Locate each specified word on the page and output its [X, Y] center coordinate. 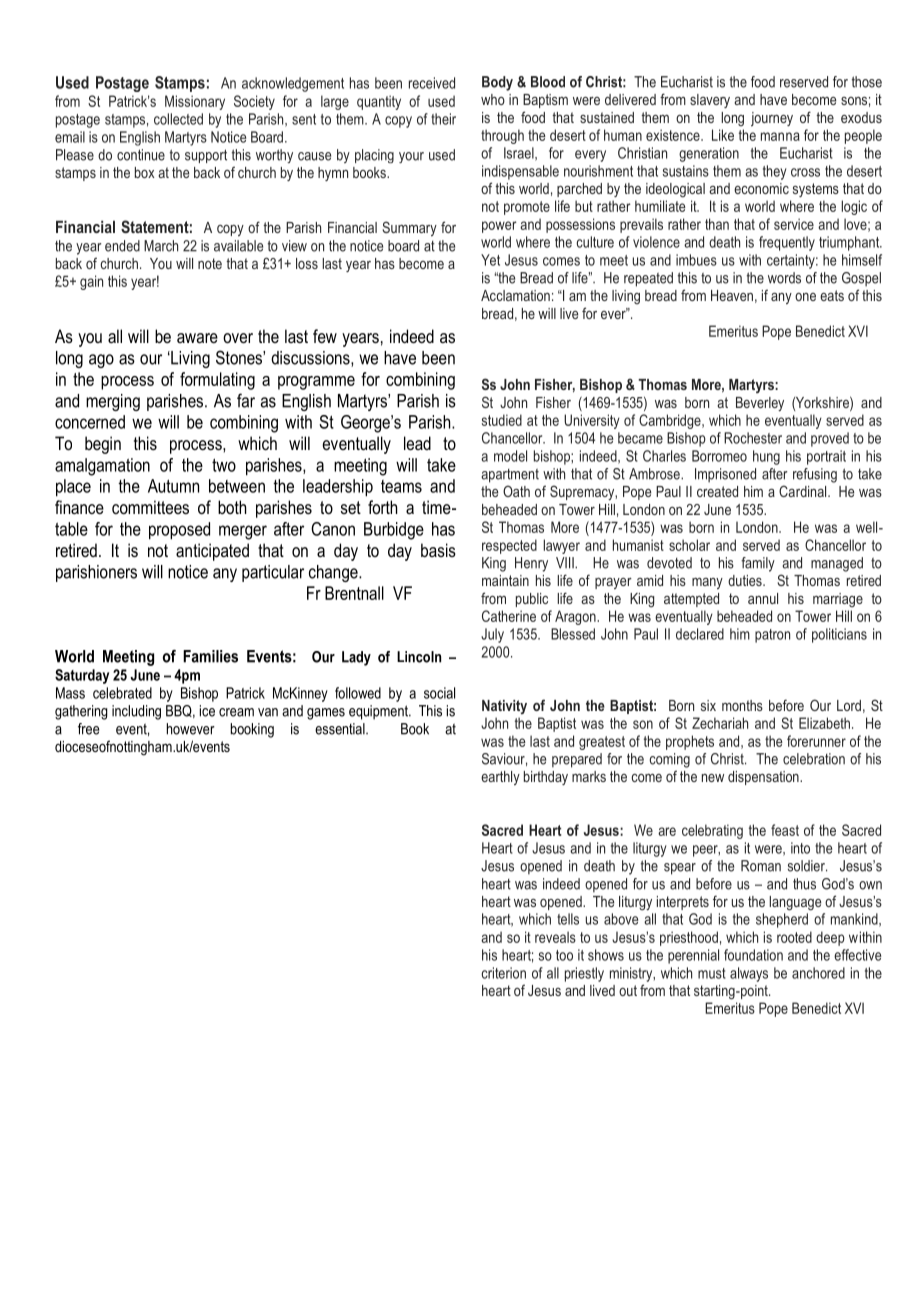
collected [178, 119]
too [564, 955]
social [439, 693]
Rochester [753, 438]
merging [113, 402]
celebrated [122, 693]
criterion [503, 973]
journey [772, 119]
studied [502, 420]
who [493, 99]
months [742, 705]
